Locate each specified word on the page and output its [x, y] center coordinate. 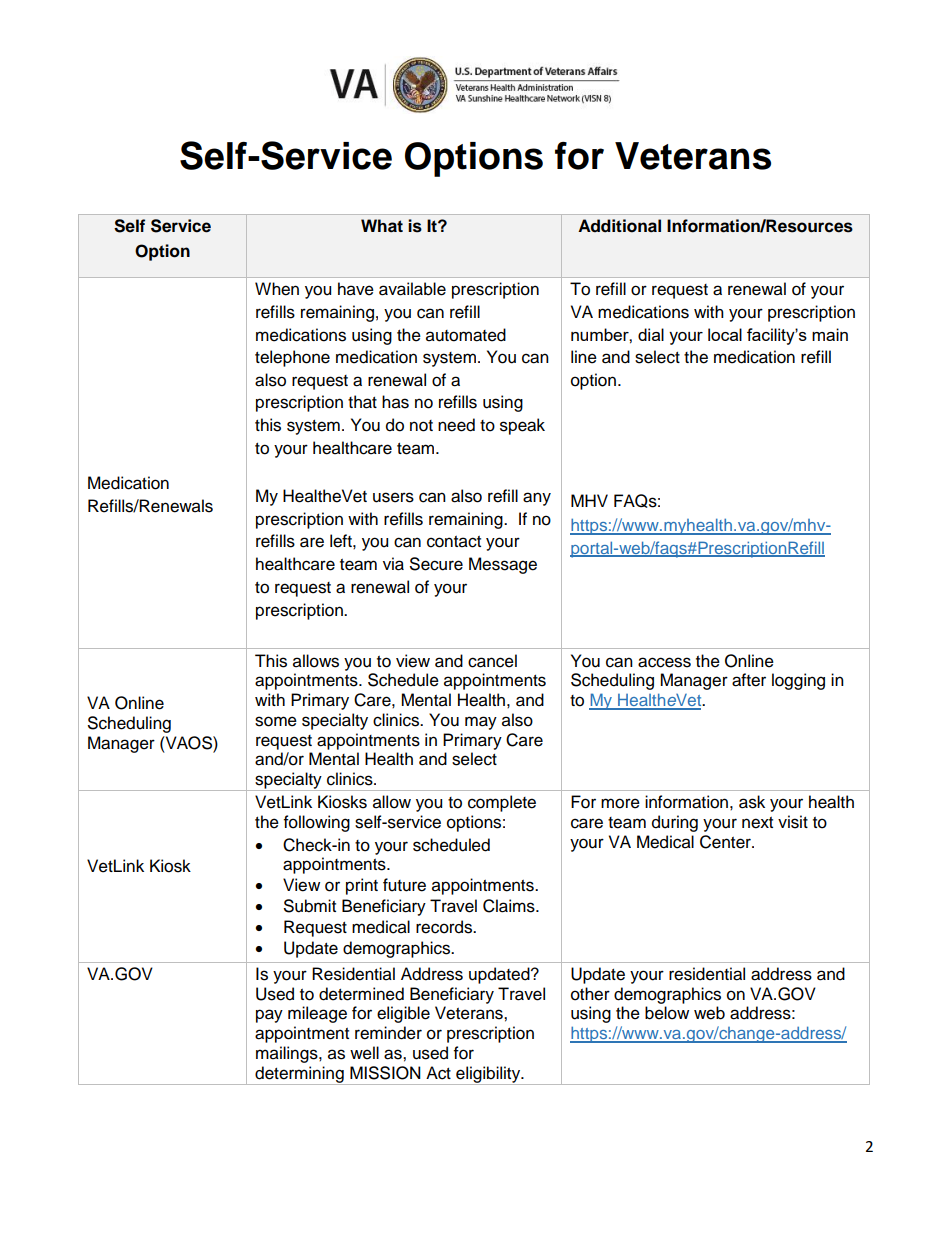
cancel [492, 661]
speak [522, 426]
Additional [619, 226]
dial [651, 334]
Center [726, 842]
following [317, 823]
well [364, 1053]
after [749, 680]
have [356, 289]
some [276, 721]
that [362, 402]
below [667, 1013]
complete [502, 803]
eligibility [488, 1075]
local [725, 334]
